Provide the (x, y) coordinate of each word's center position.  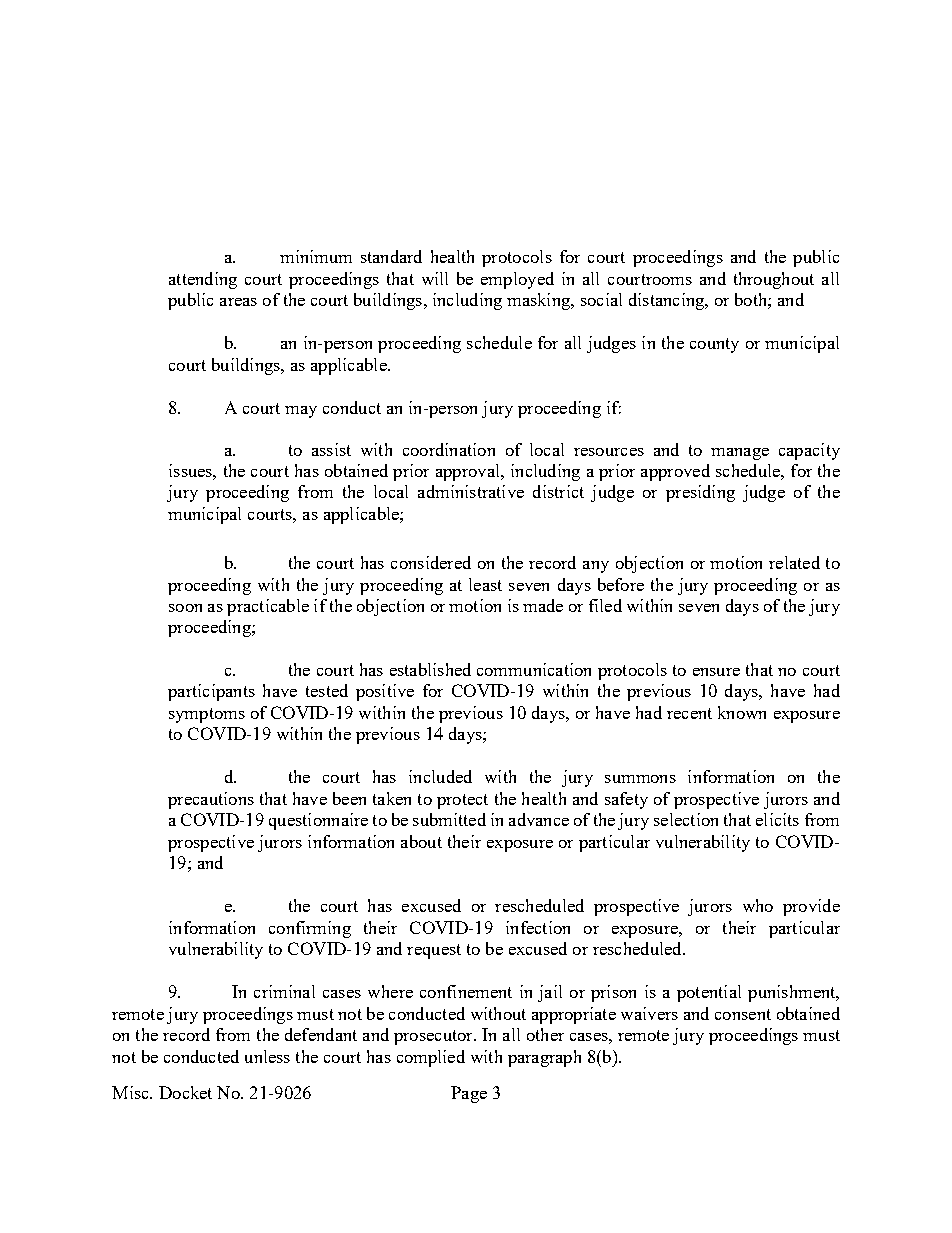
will (435, 278)
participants (211, 692)
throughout (774, 280)
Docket (185, 1092)
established (430, 669)
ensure (716, 672)
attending (203, 280)
